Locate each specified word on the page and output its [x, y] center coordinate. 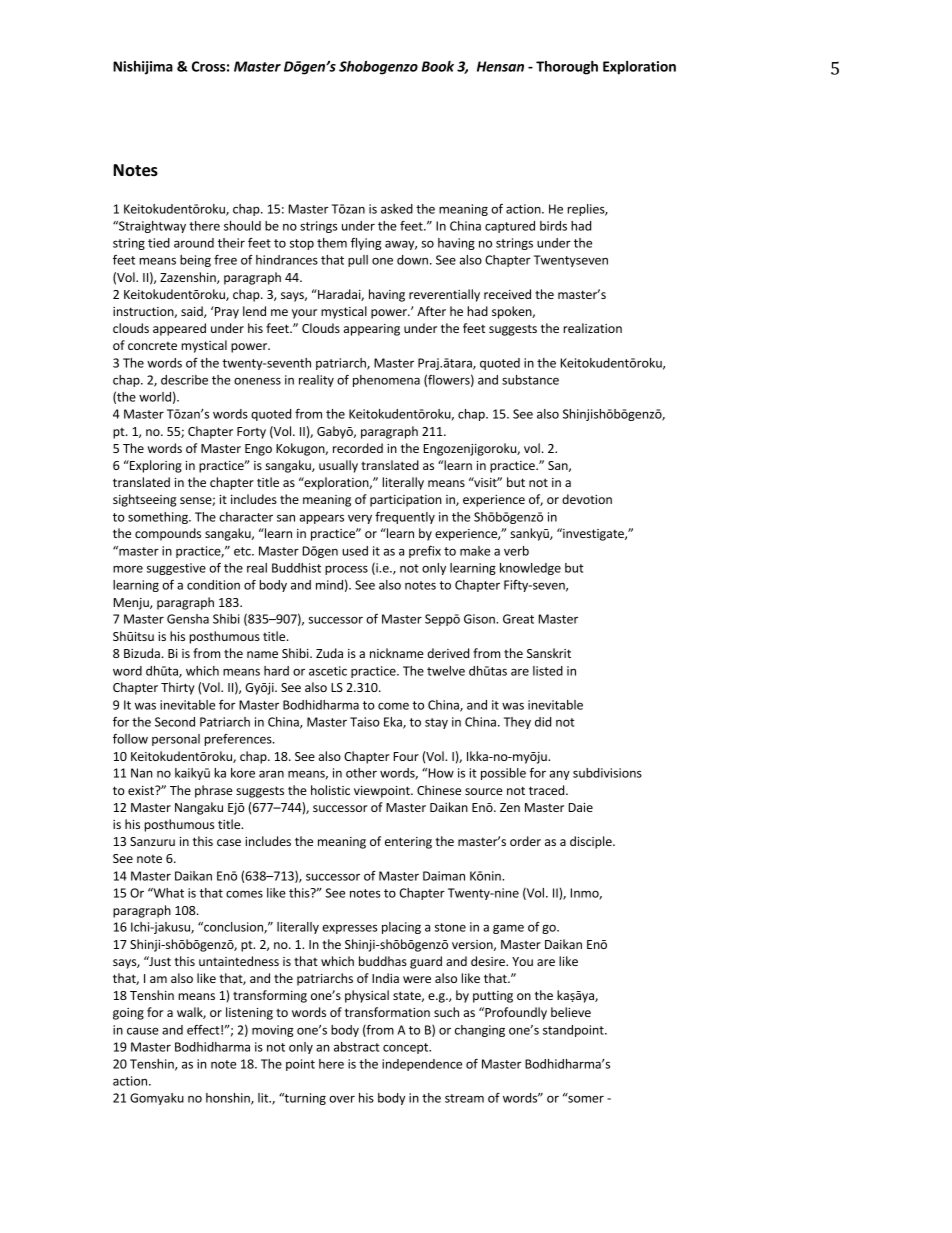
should [242, 226]
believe [571, 1012]
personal [176, 740]
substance [530, 380]
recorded [358, 448]
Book [438, 66]
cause [143, 1031]
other [361, 773]
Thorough [567, 68]
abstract [357, 1047]
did [543, 722]
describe [184, 380]
